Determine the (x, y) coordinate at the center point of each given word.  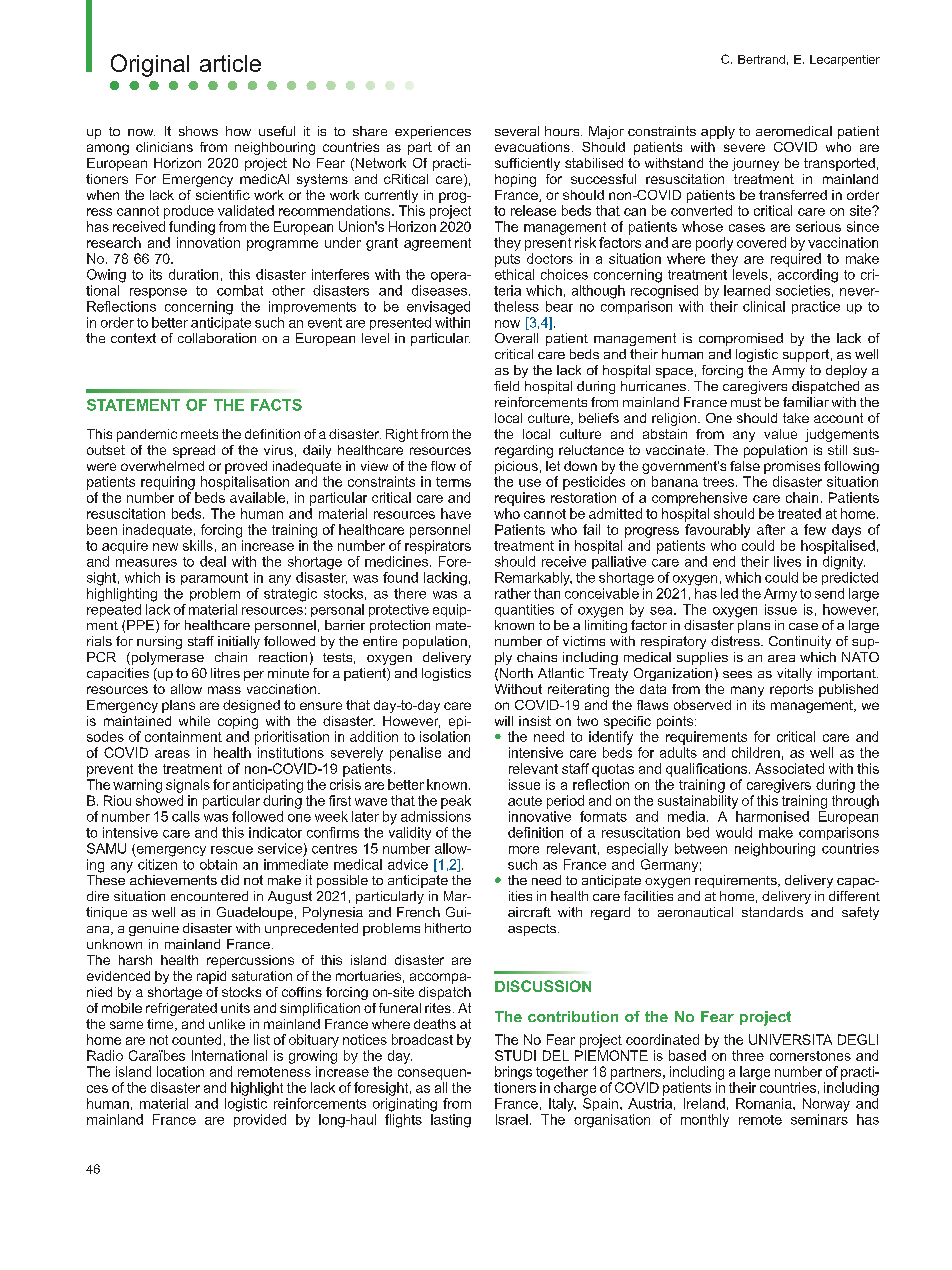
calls (186, 816)
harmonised (772, 816)
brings (513, 1073)
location (180, 1071)
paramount (214, 579)
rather (513, 593)
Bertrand (761, 59)
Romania (765, 1103)
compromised (741, 339)
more (524, 850)
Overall (516, 338)
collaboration (217, 338)
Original (150, 65)
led (729, 593)
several (517, 131)
